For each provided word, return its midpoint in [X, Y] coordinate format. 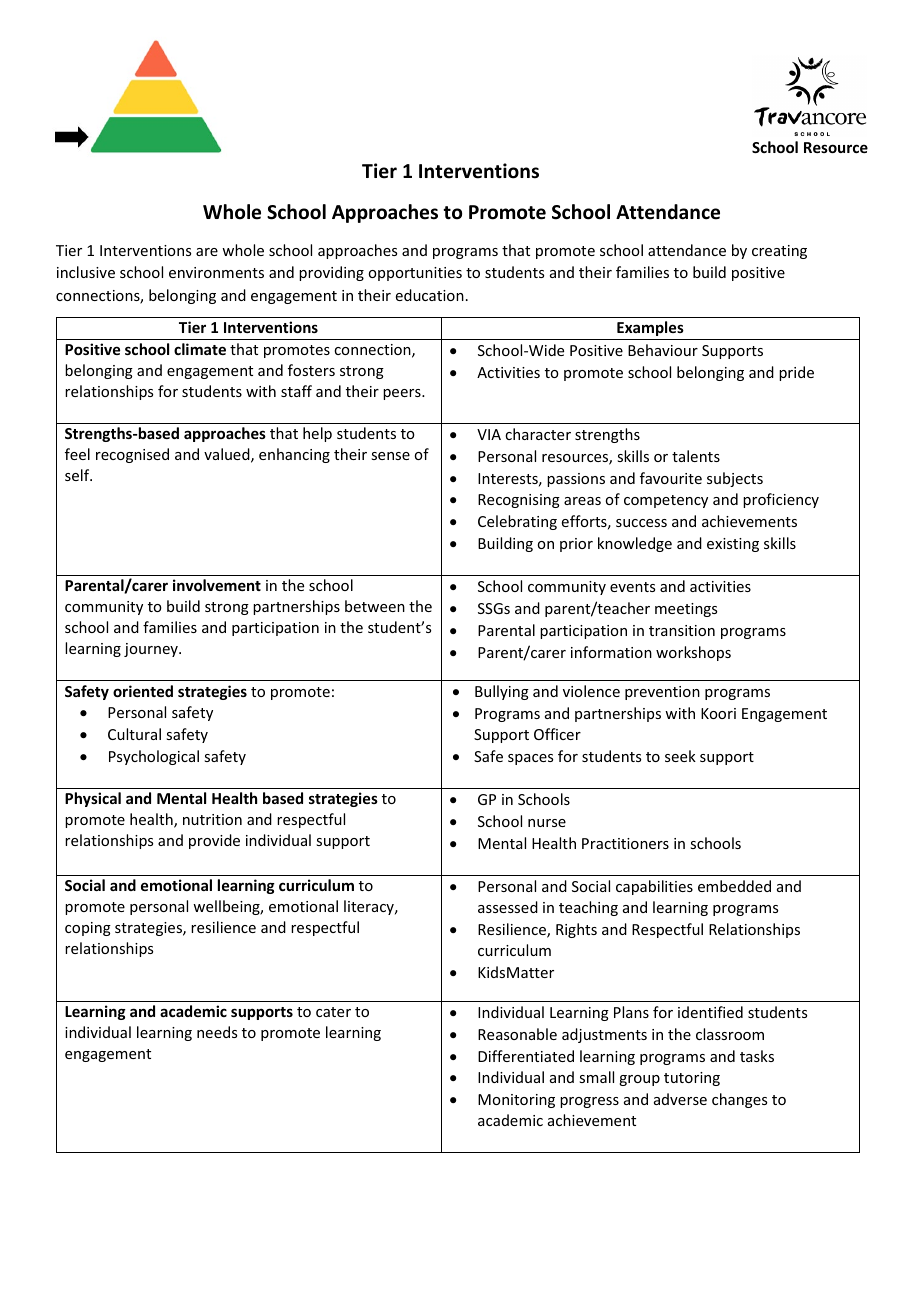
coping [88, 929]
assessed [508, 907]
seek [680, 756]
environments [216, 272]
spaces [530, 759]
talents [696, 456]
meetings [686, 610]
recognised [132, 455]
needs [217, 1032]
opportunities [415, 274]
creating [779, 252]
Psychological [154, 757]
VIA [489, 434]
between [375, 606]
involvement [217, 585]
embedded [734, 886]
